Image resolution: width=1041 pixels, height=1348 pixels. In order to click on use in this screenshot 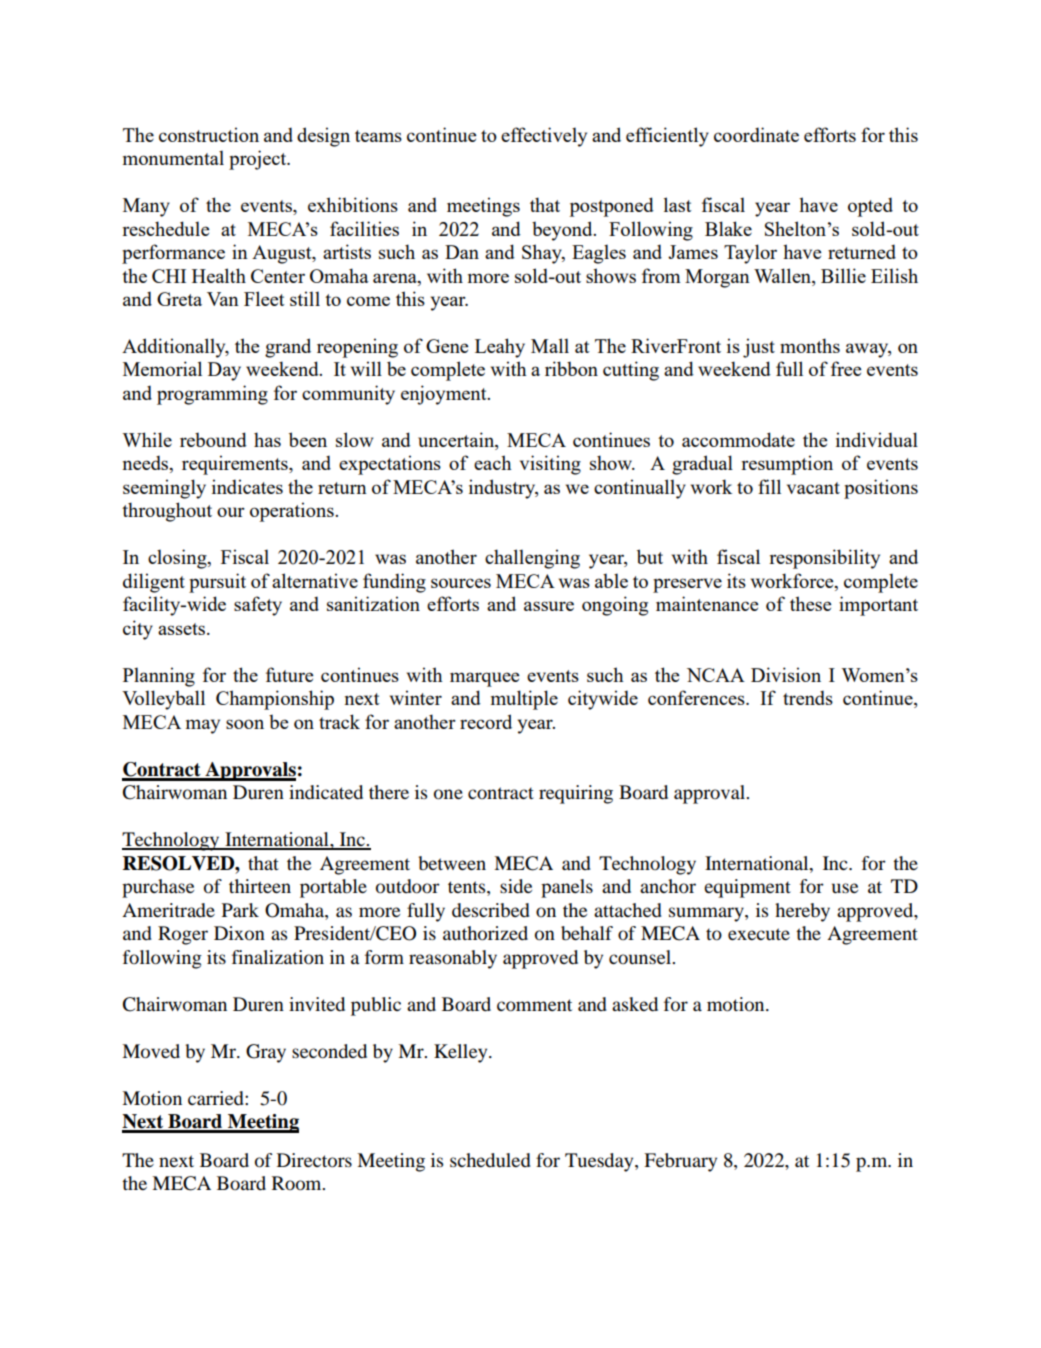, I will do `click(845, 888)`.
